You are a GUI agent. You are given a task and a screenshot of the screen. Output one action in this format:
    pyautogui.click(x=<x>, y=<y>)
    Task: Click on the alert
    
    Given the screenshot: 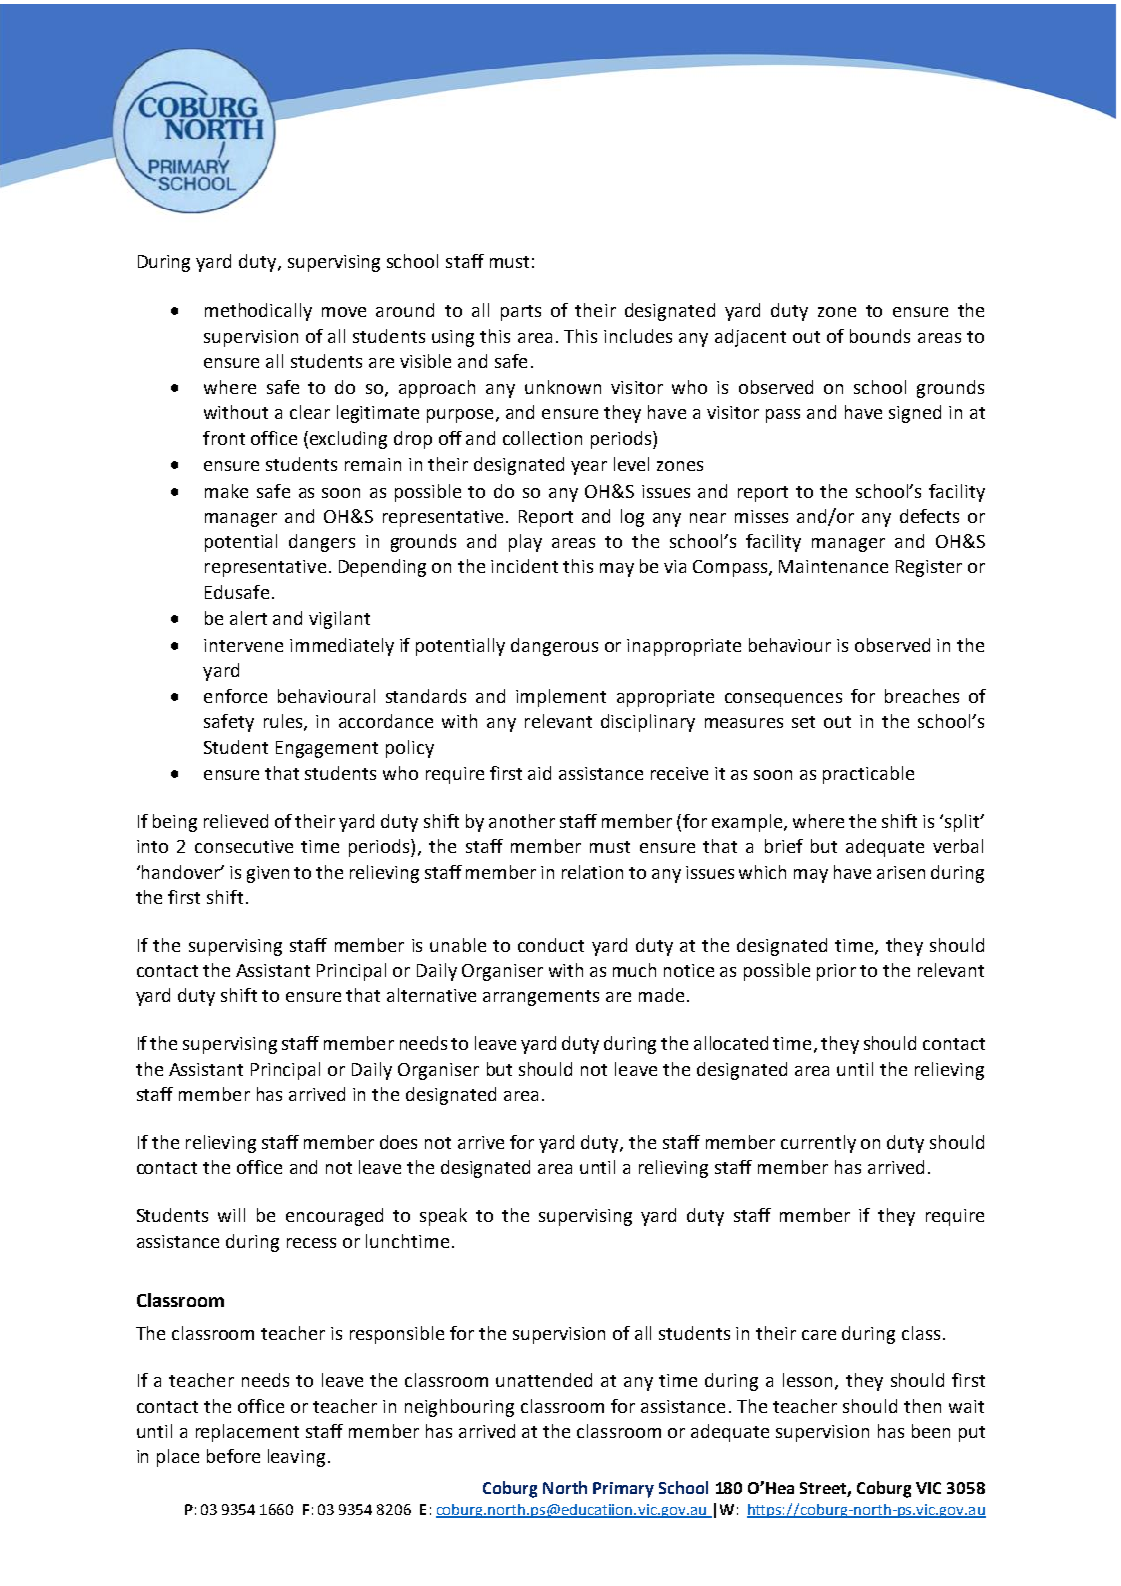 What is the action you would take?
    pyautogui.click(x=248, y=618)
